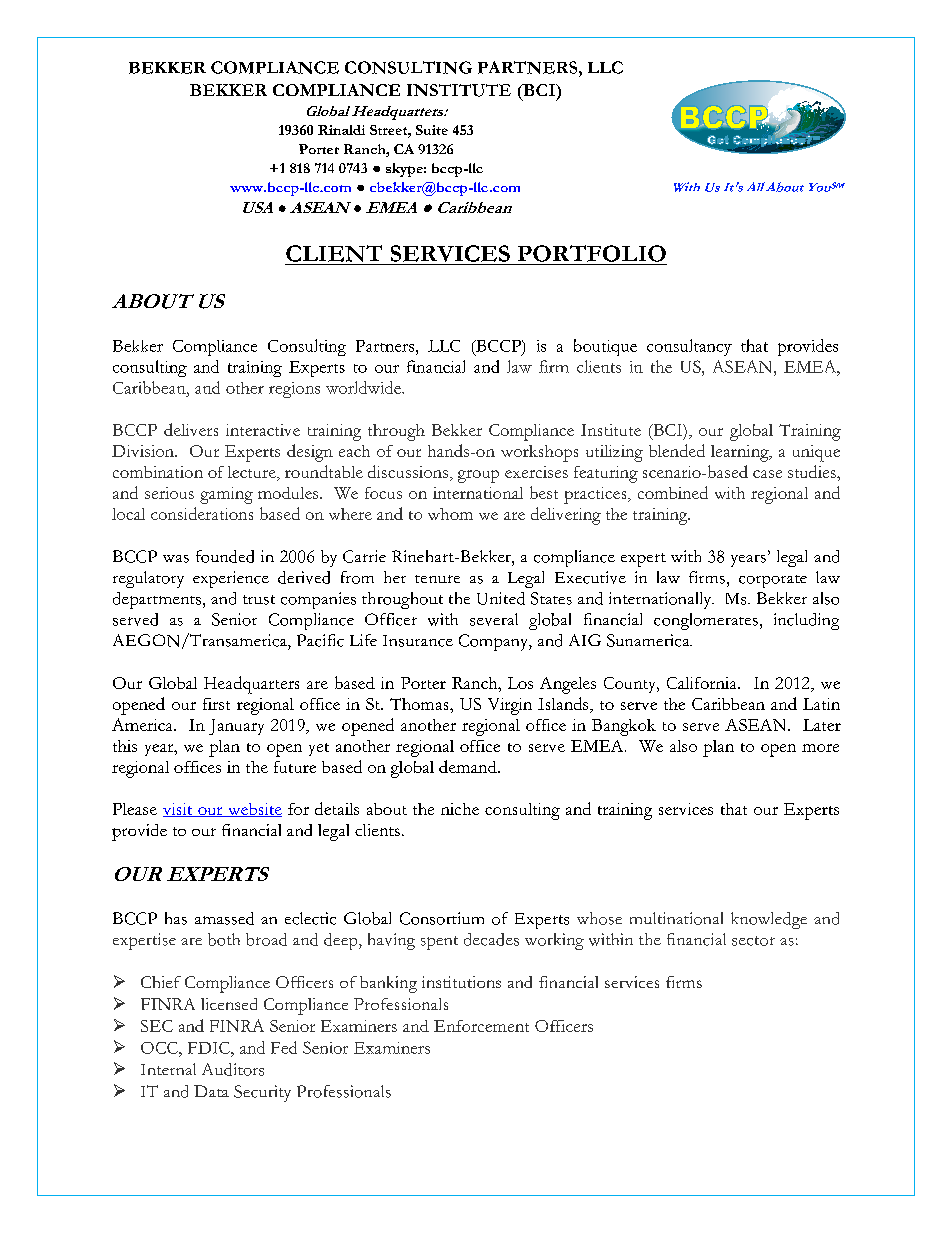  Describe the element at coordinates (741, 453) in the document. I see `learning` at that location.
